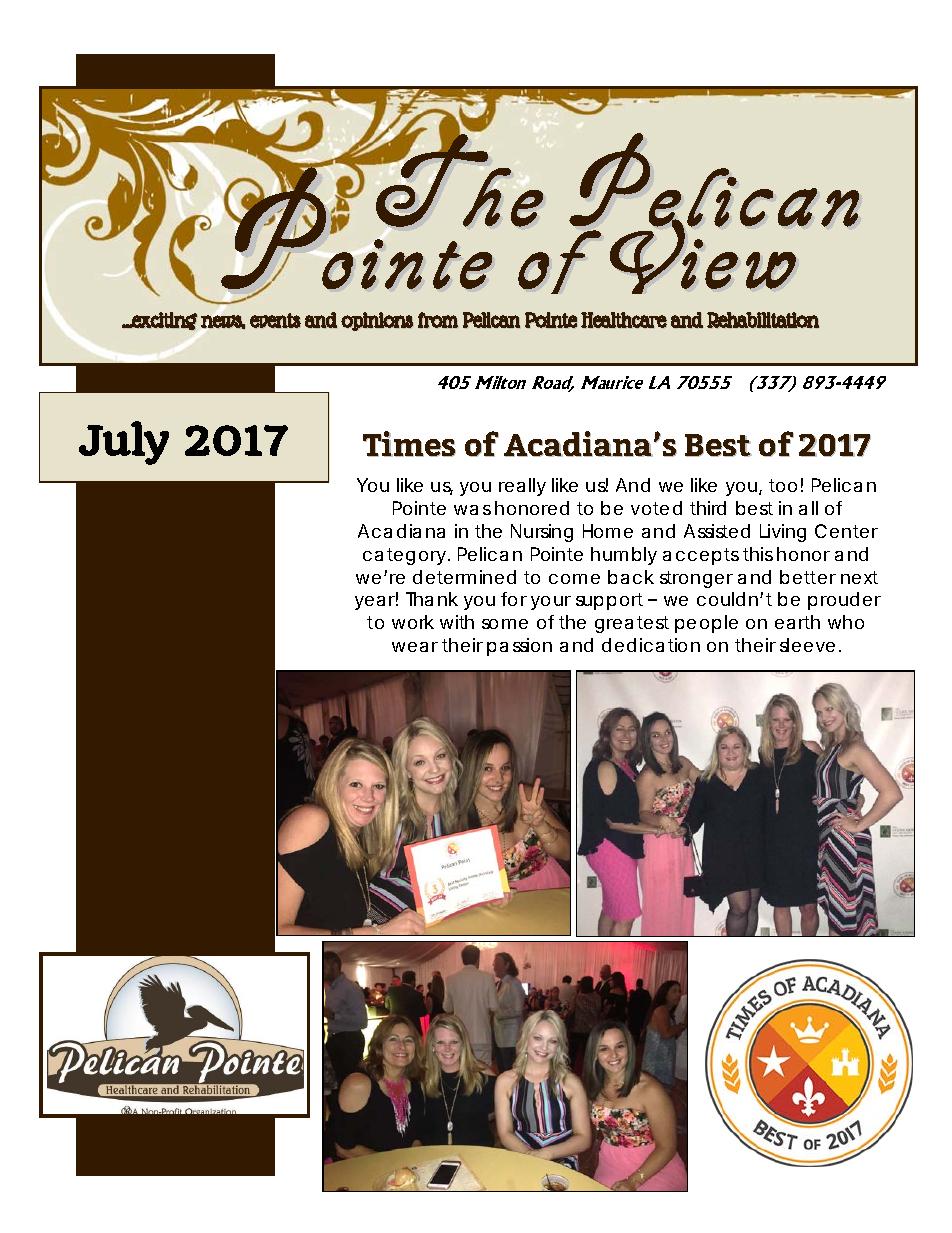 The width and height of the page is (952, 1233). I want to click on voted, so click(656, 508).
